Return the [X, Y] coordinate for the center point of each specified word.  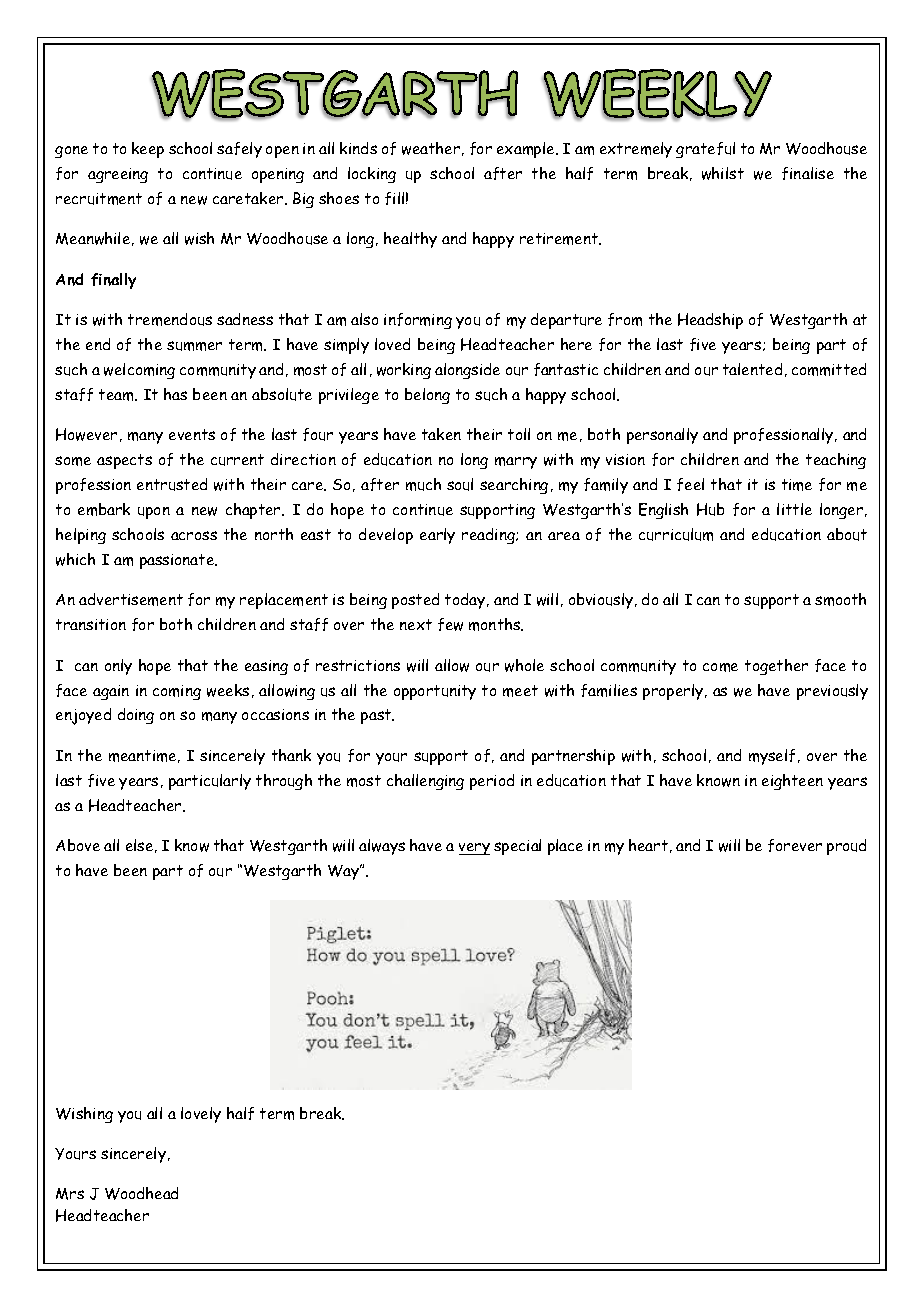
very [474, 849]
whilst [723, 173]
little [794, 509]
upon [154, 513]
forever [795, 845]
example [527, 150]
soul [460, 484]
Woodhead [141, 1193]
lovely [201, 1115]
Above [78, 845]
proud [846, 847]
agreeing [118, 175]
